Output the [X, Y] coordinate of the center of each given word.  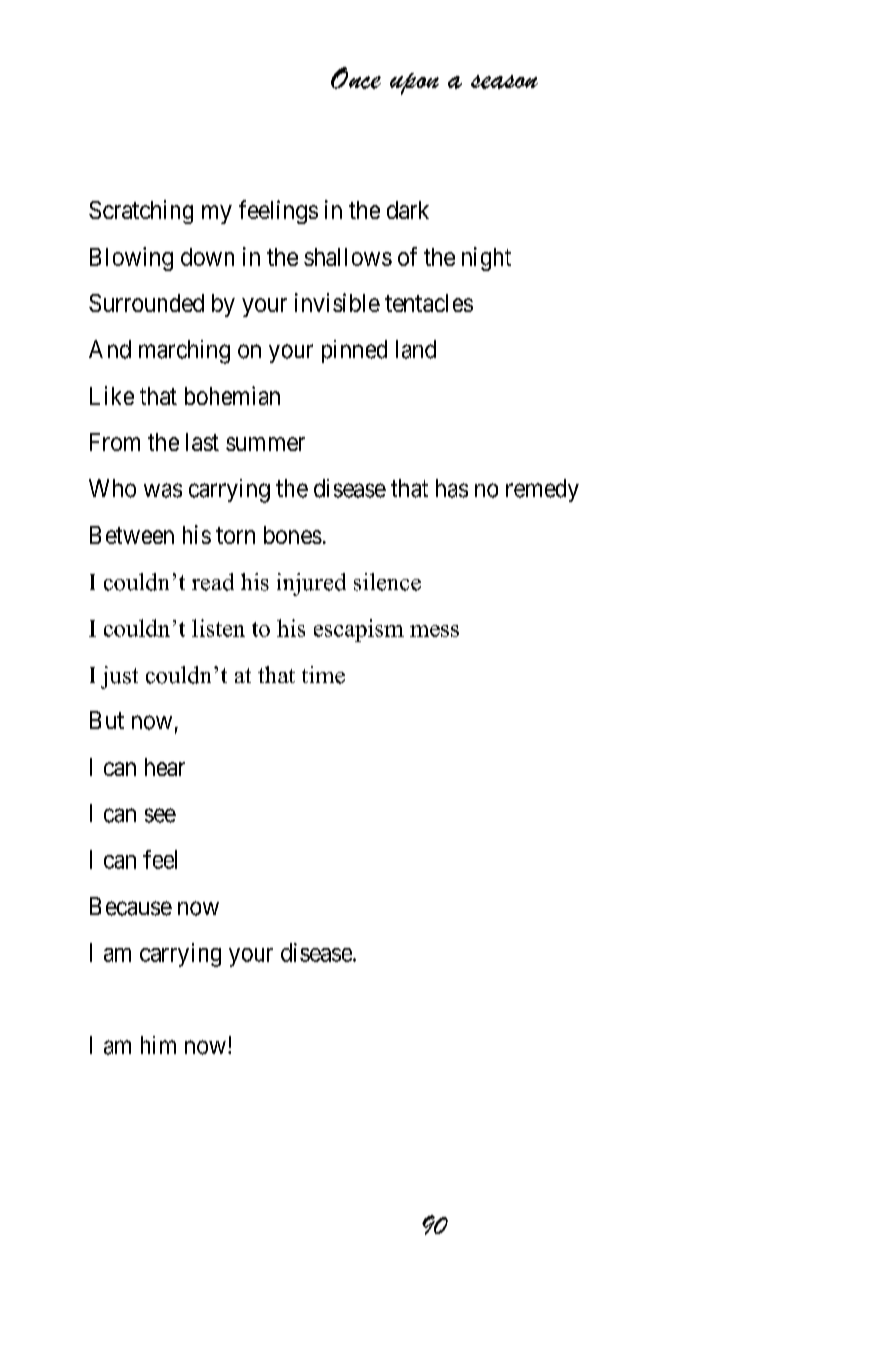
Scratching [141, 212]
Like [112, 395]
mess [434, 631]
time [323, 675]
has [452, 488]
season [504, 82]
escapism [359, 630]
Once [356, 78]
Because [131, 906]
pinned [354, 351]
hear [165, 767]
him [158, 1045]
